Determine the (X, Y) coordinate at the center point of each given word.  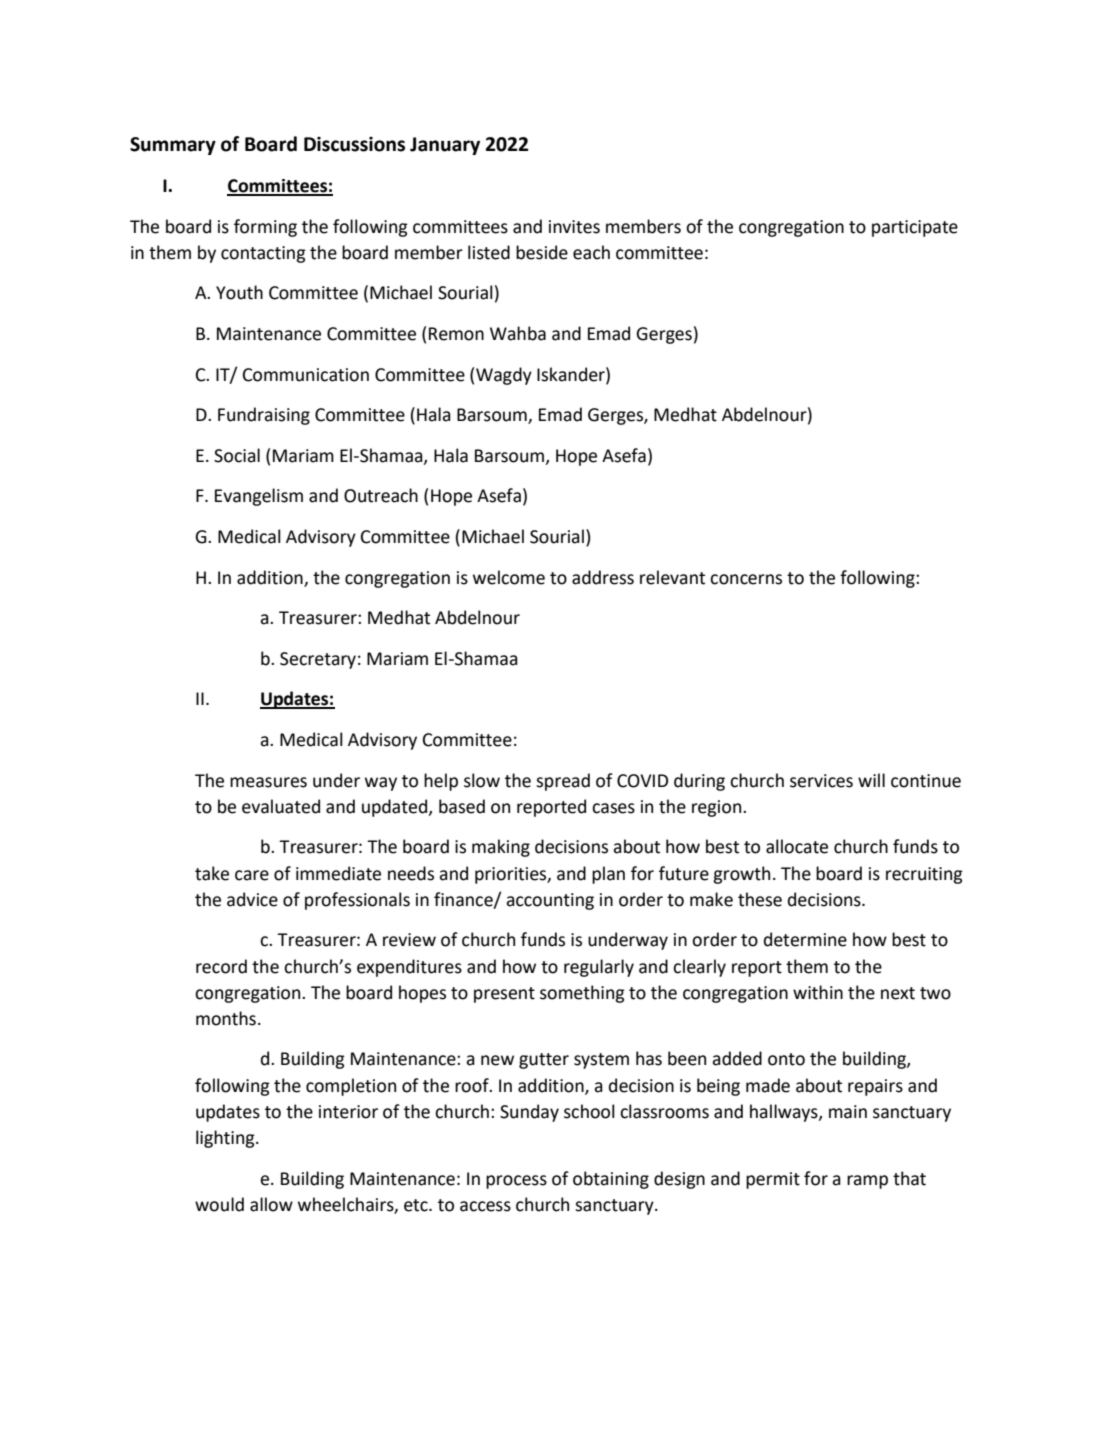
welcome (509, 577)
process (516, 1182)
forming (265, 228)
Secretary (318, 660)
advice (252, 899)
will (871, 780)
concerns (746, 579)
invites (574, 227)
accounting (550, 901)
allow (271, 1204)
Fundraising (264, 416)
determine (805, 939)
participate (915, 228)
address (603, 577)
